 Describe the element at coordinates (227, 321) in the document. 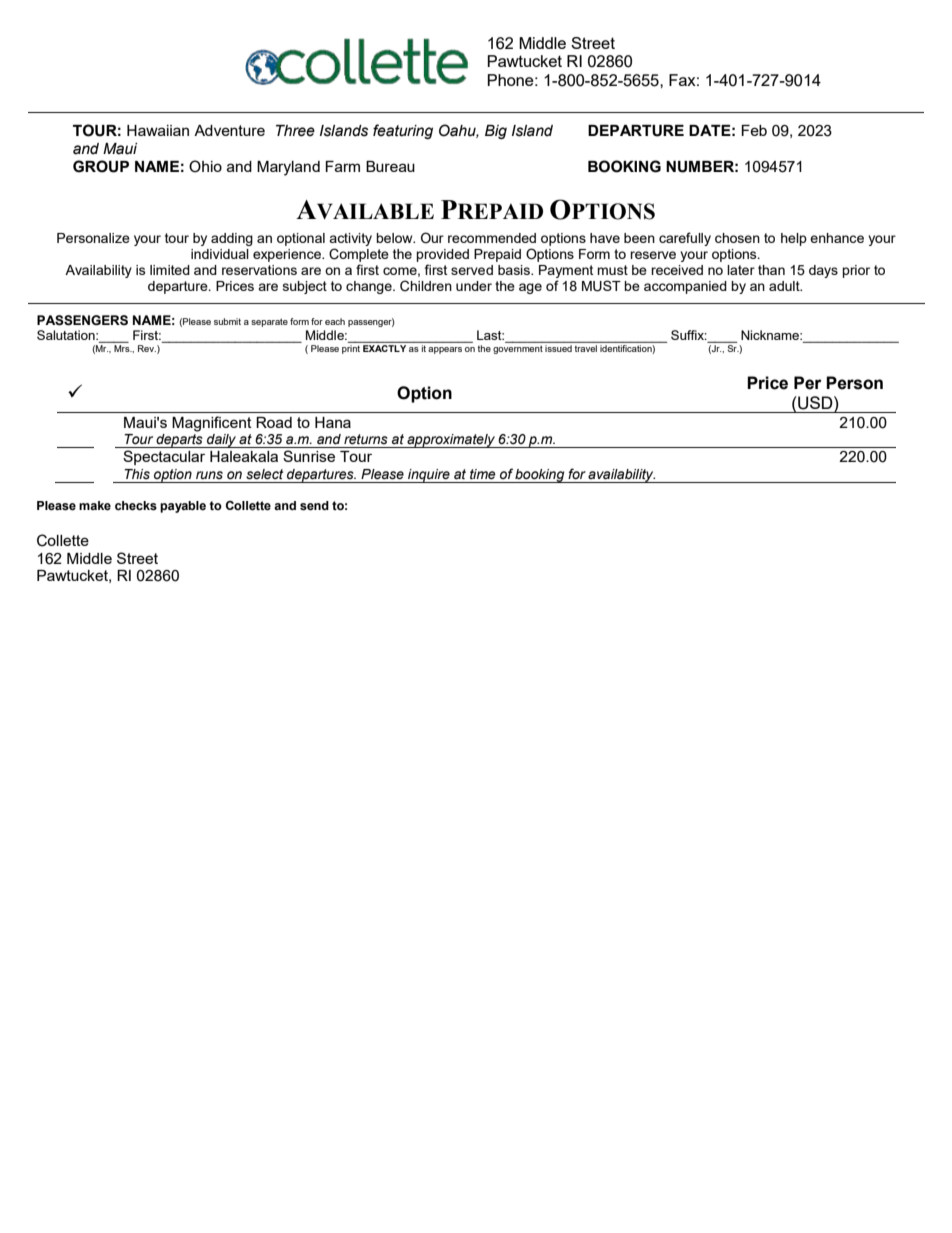

I see `submit` at that location.
